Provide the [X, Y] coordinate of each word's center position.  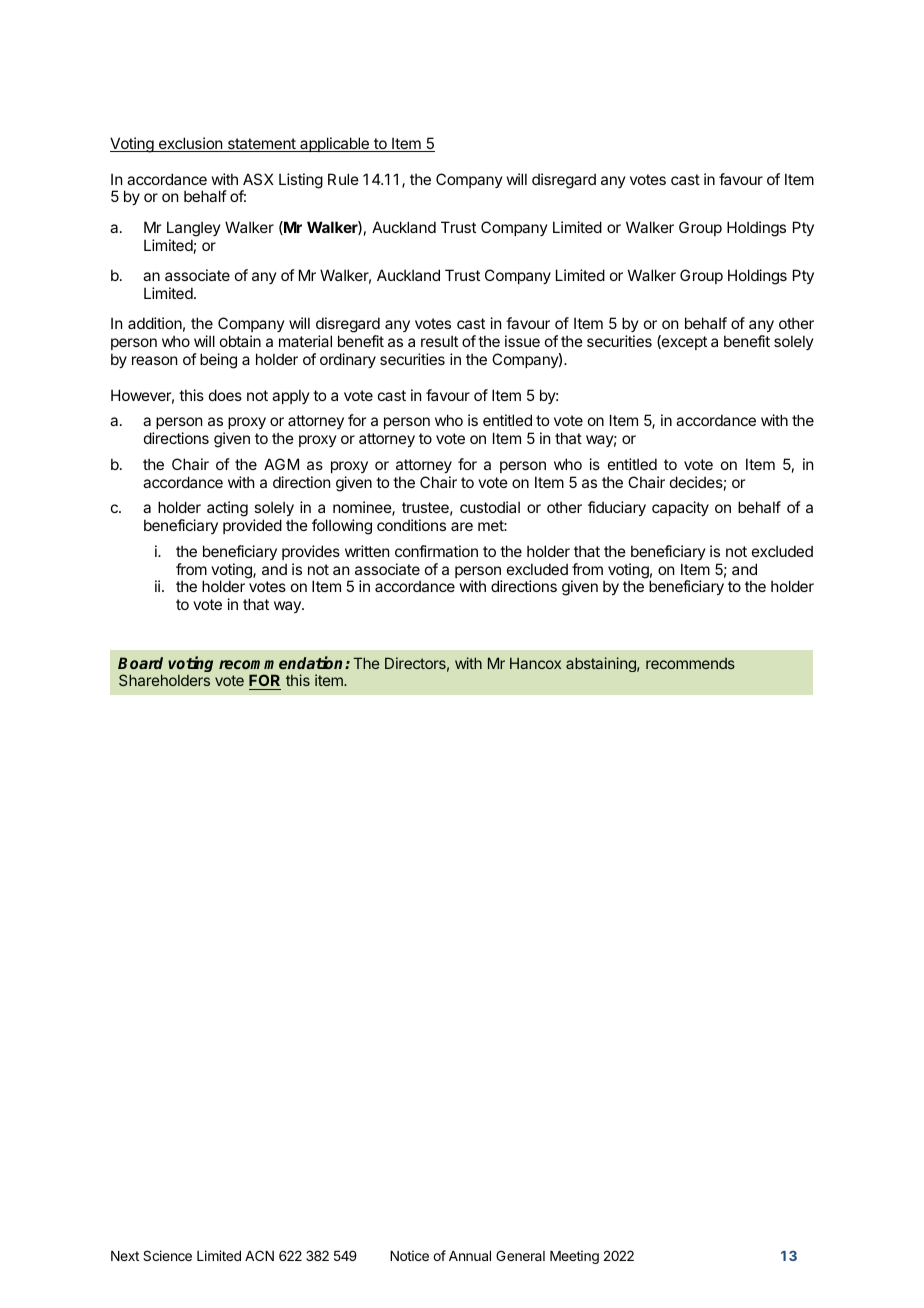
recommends [690, 663]
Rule [343, 179]
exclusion [190, 144]
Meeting [574, 1257]
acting [227, 509]
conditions [411, 525]
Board [140, 663]
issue [522, 341]
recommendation [282, 662]
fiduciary [617, 508]
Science [167, 1255]
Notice [409, 1255]
